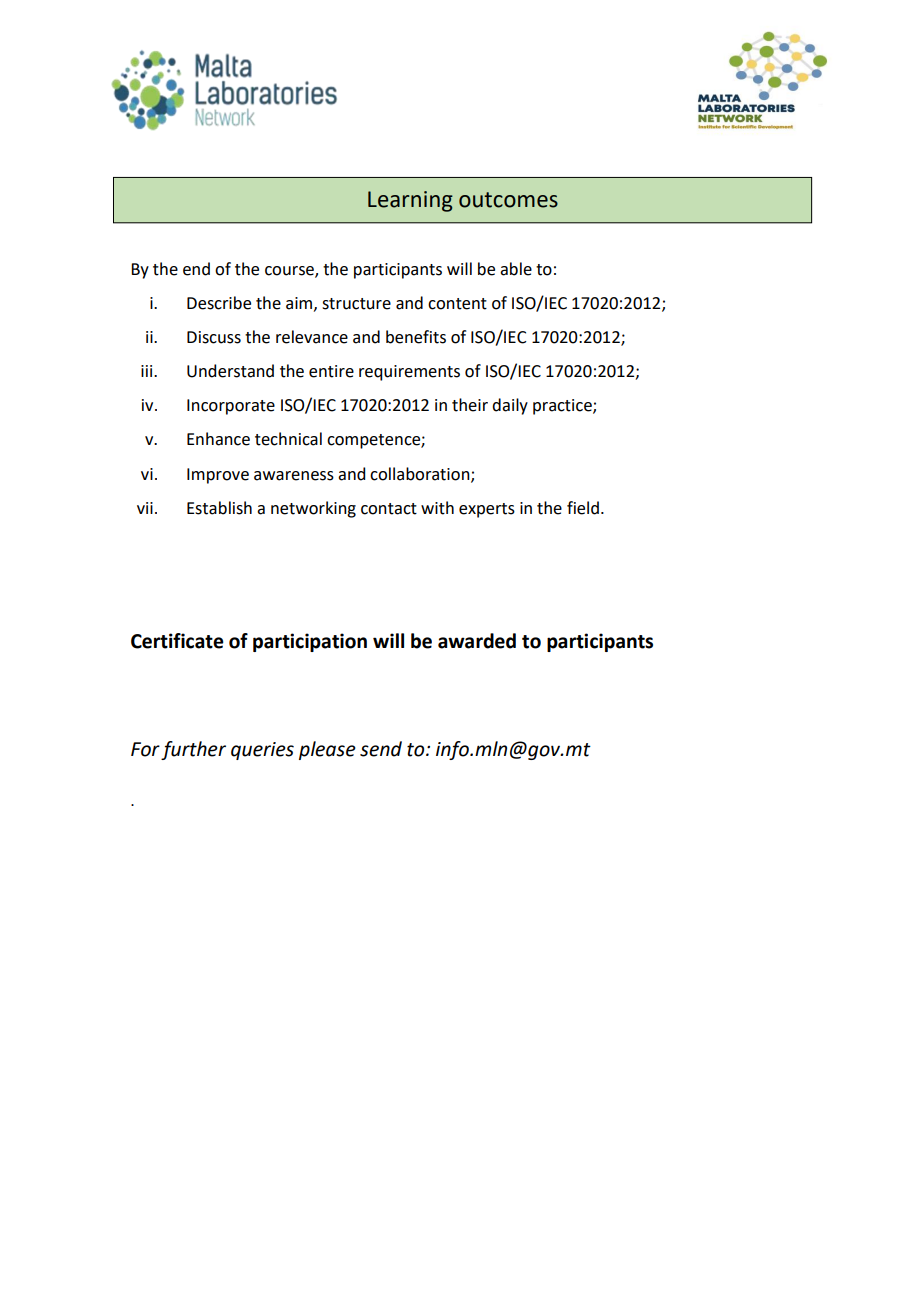  I want to click on experts, so click(487, 510).
